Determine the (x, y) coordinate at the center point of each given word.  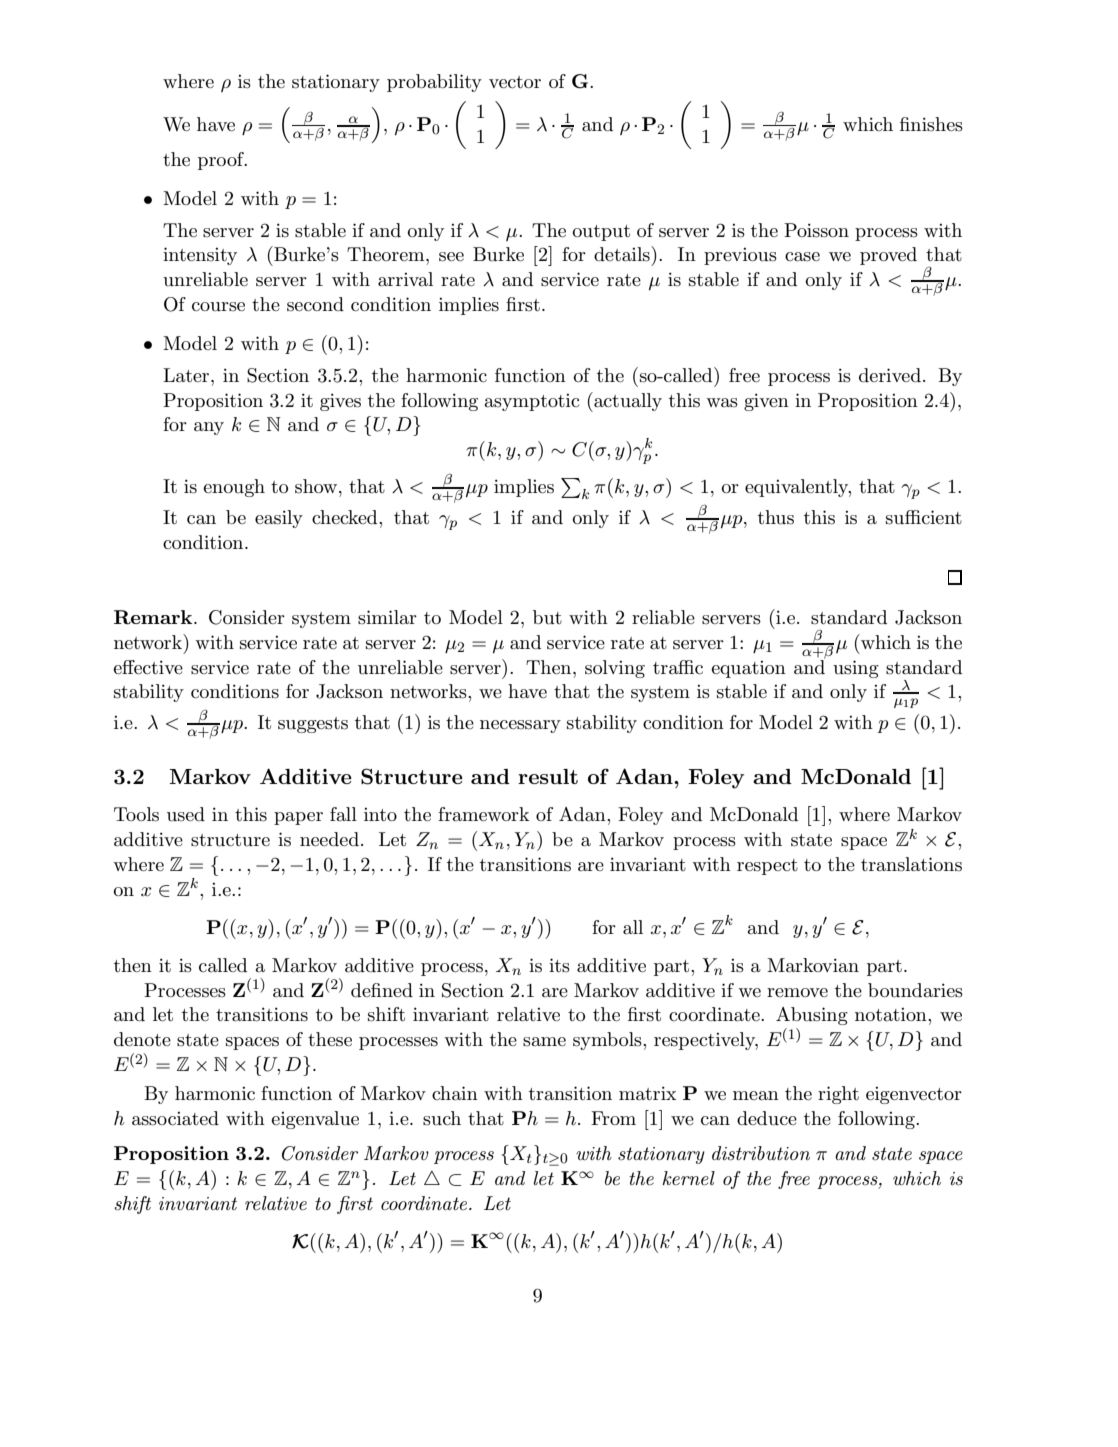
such (442, 1118)
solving (615, 669)
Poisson (816, 230)
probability (434, 83)
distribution (761, 1153)
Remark (154, 617)
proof (222, 161)
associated (175, 1118)
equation (748, 669)
